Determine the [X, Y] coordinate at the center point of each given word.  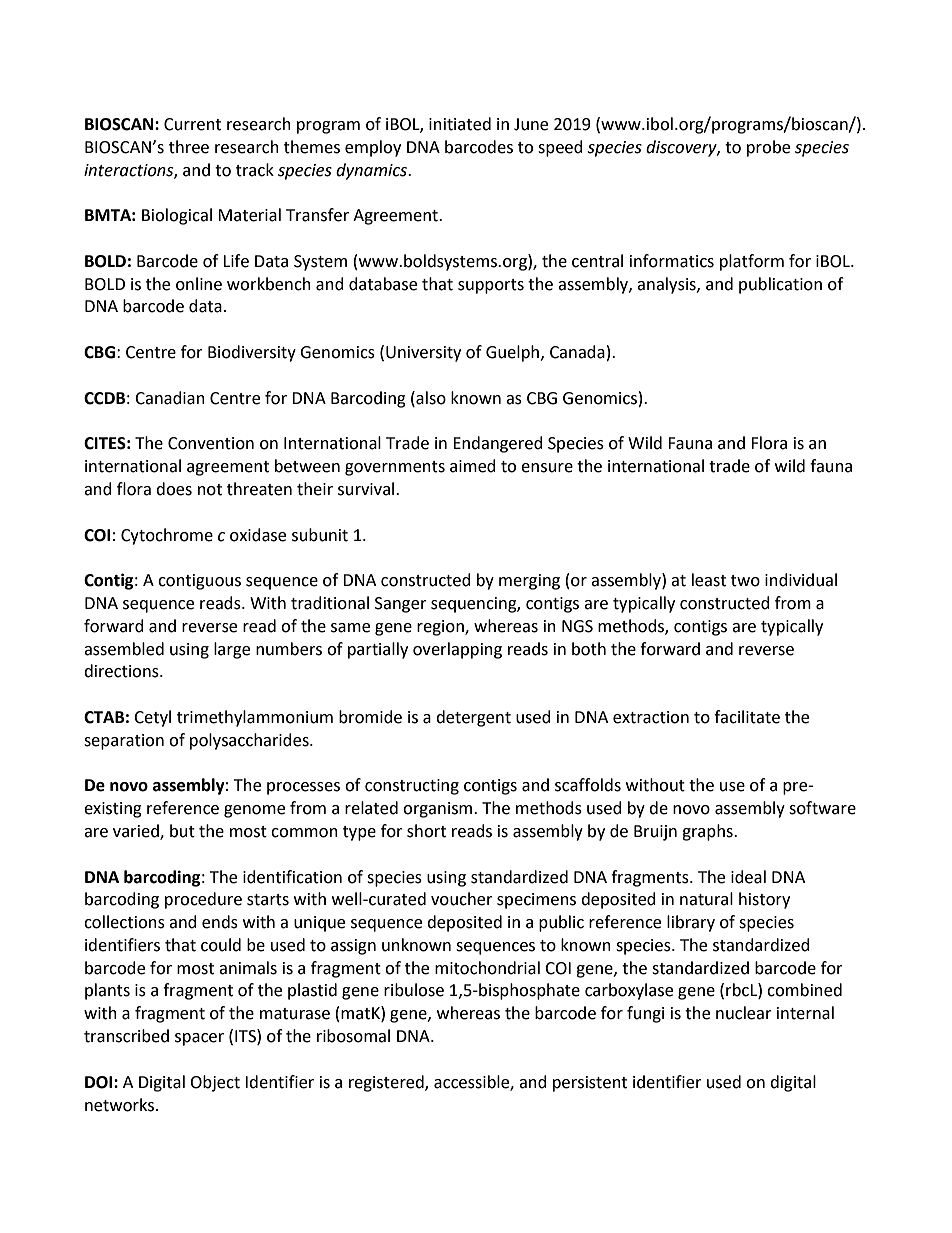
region [441, 628]
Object [215, 1083]
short [426, 831]
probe [768, 148]
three [189, 147]
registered [387, 1083]
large [232, 650]
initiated [460, 124]
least [709, 580]
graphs [708, 832]
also [430, 398]
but [182, 831]
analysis [667, 285]
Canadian [170, 398]
